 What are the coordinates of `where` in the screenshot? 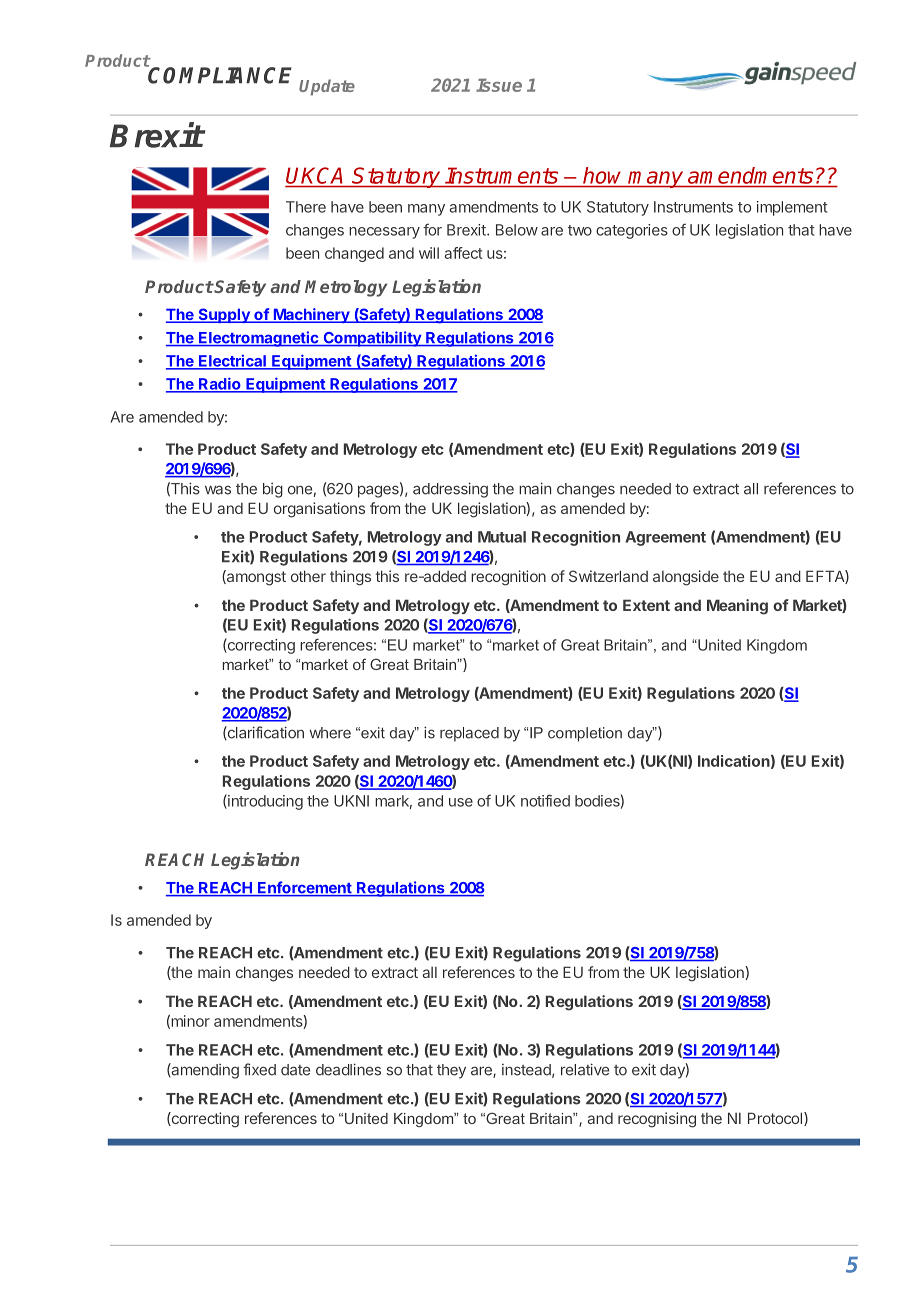 It's located at (330, 733).
